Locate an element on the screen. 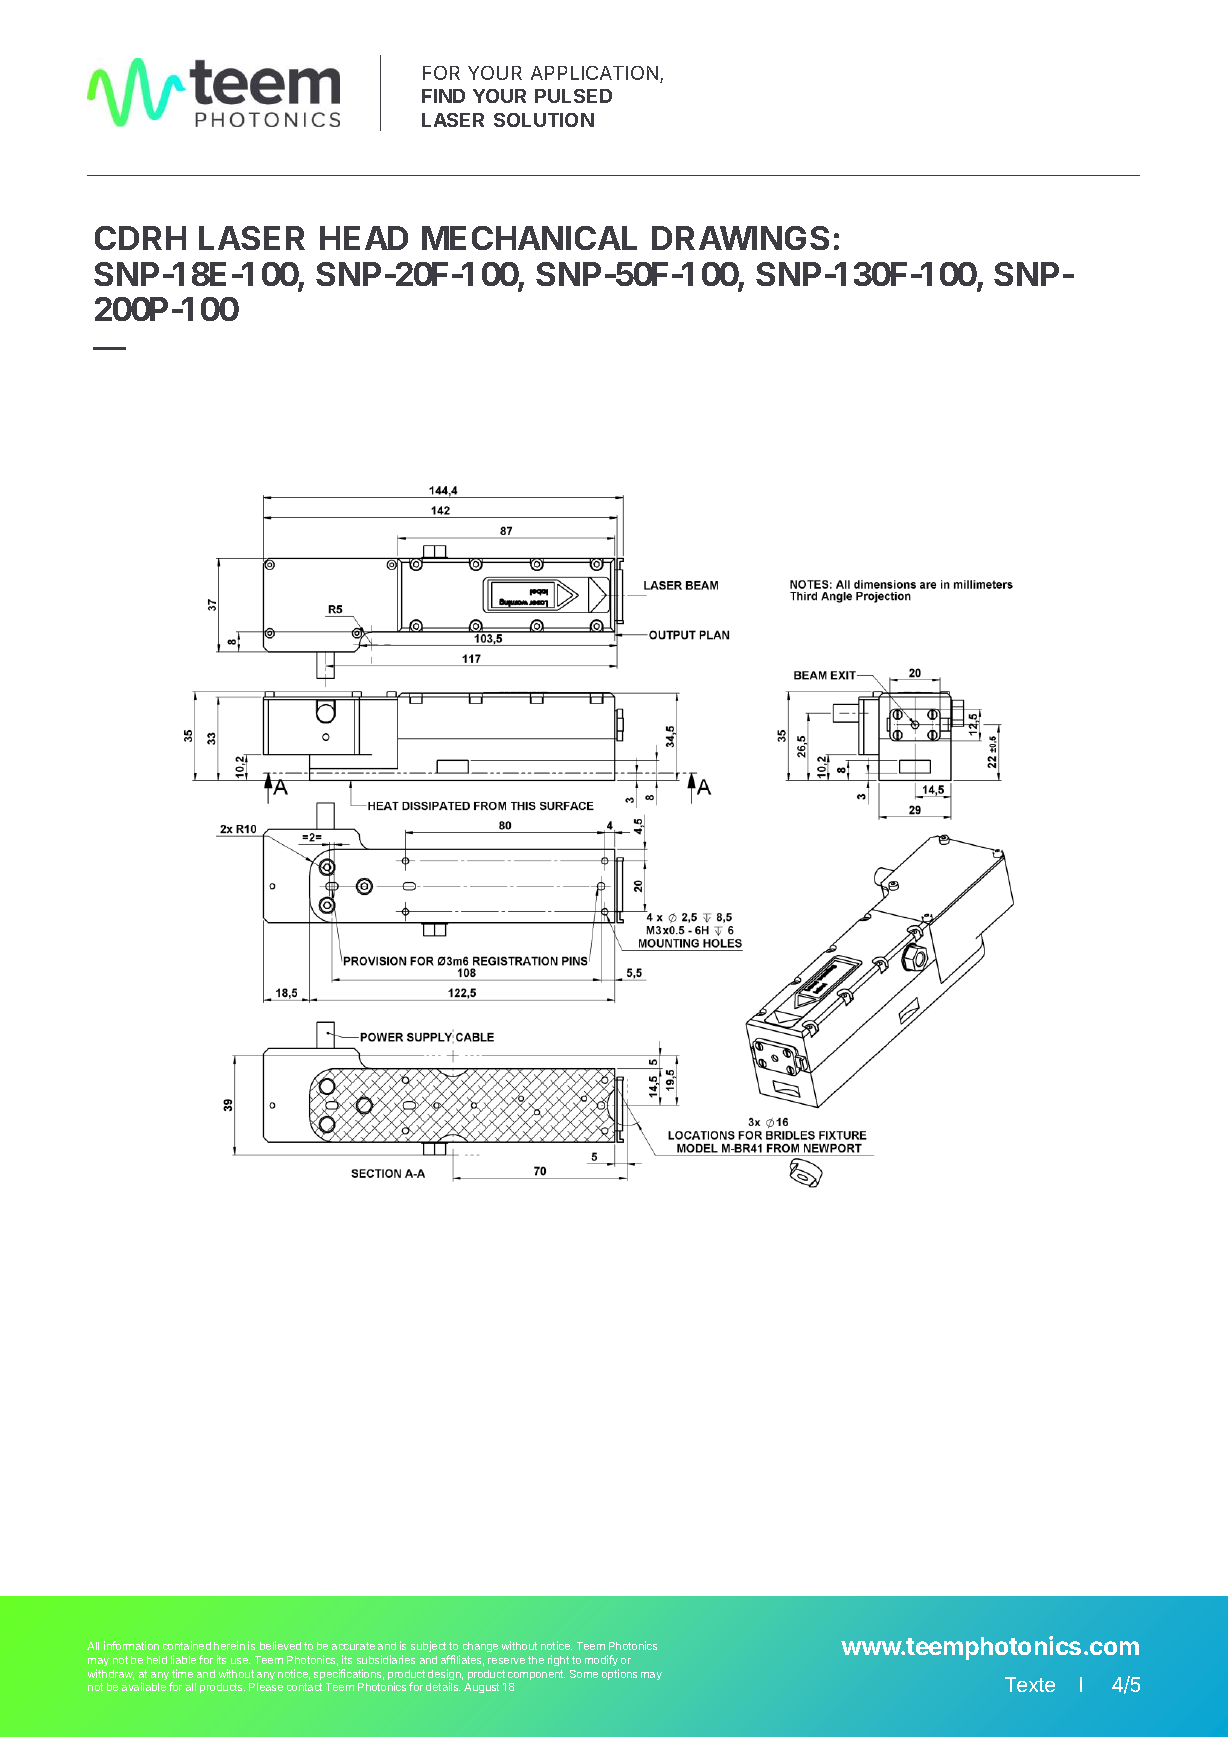 This screenshot has width=1228, height=1737. modify is located at coordinates (601, 1660).
